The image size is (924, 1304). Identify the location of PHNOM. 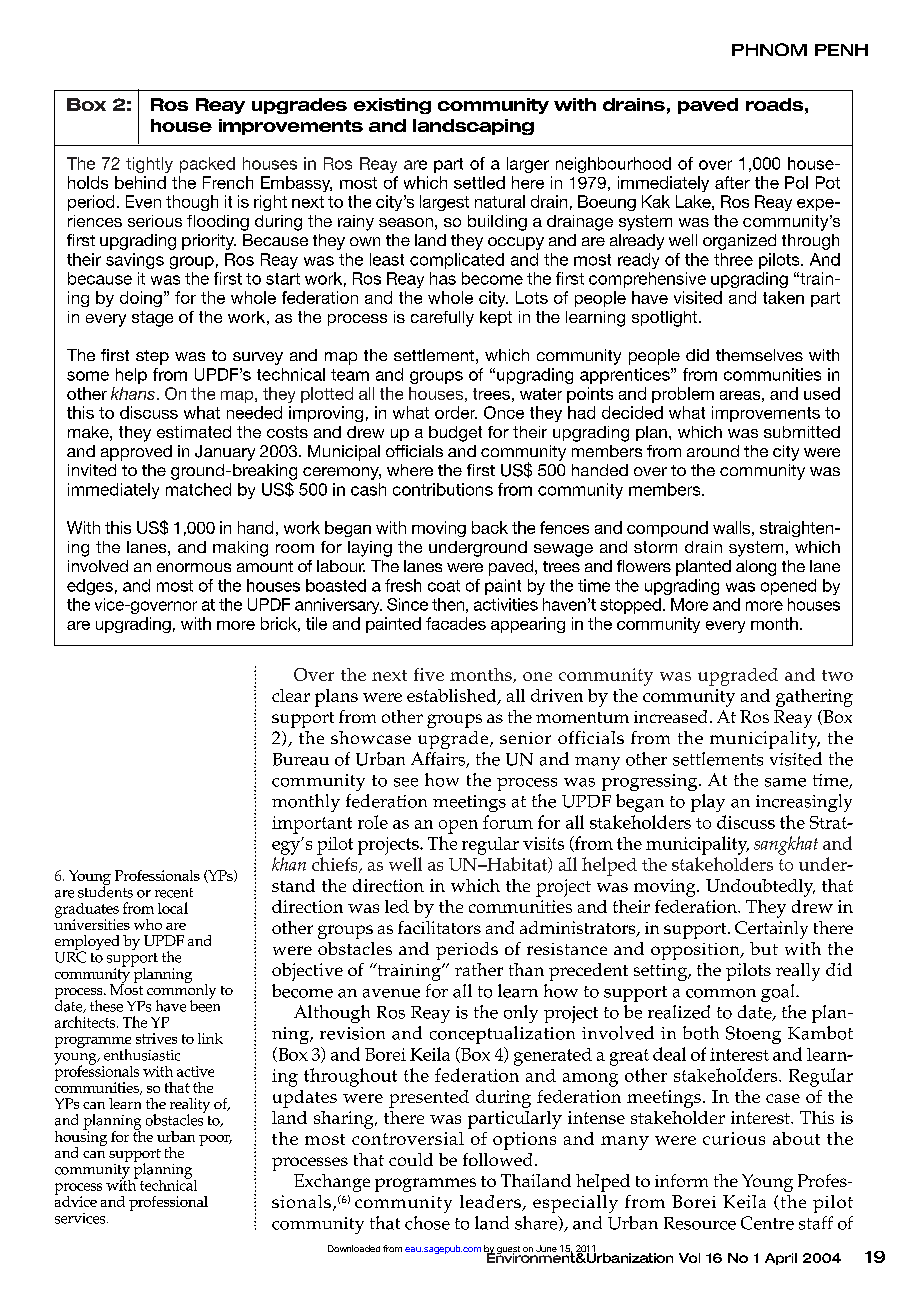
(769, 49).
